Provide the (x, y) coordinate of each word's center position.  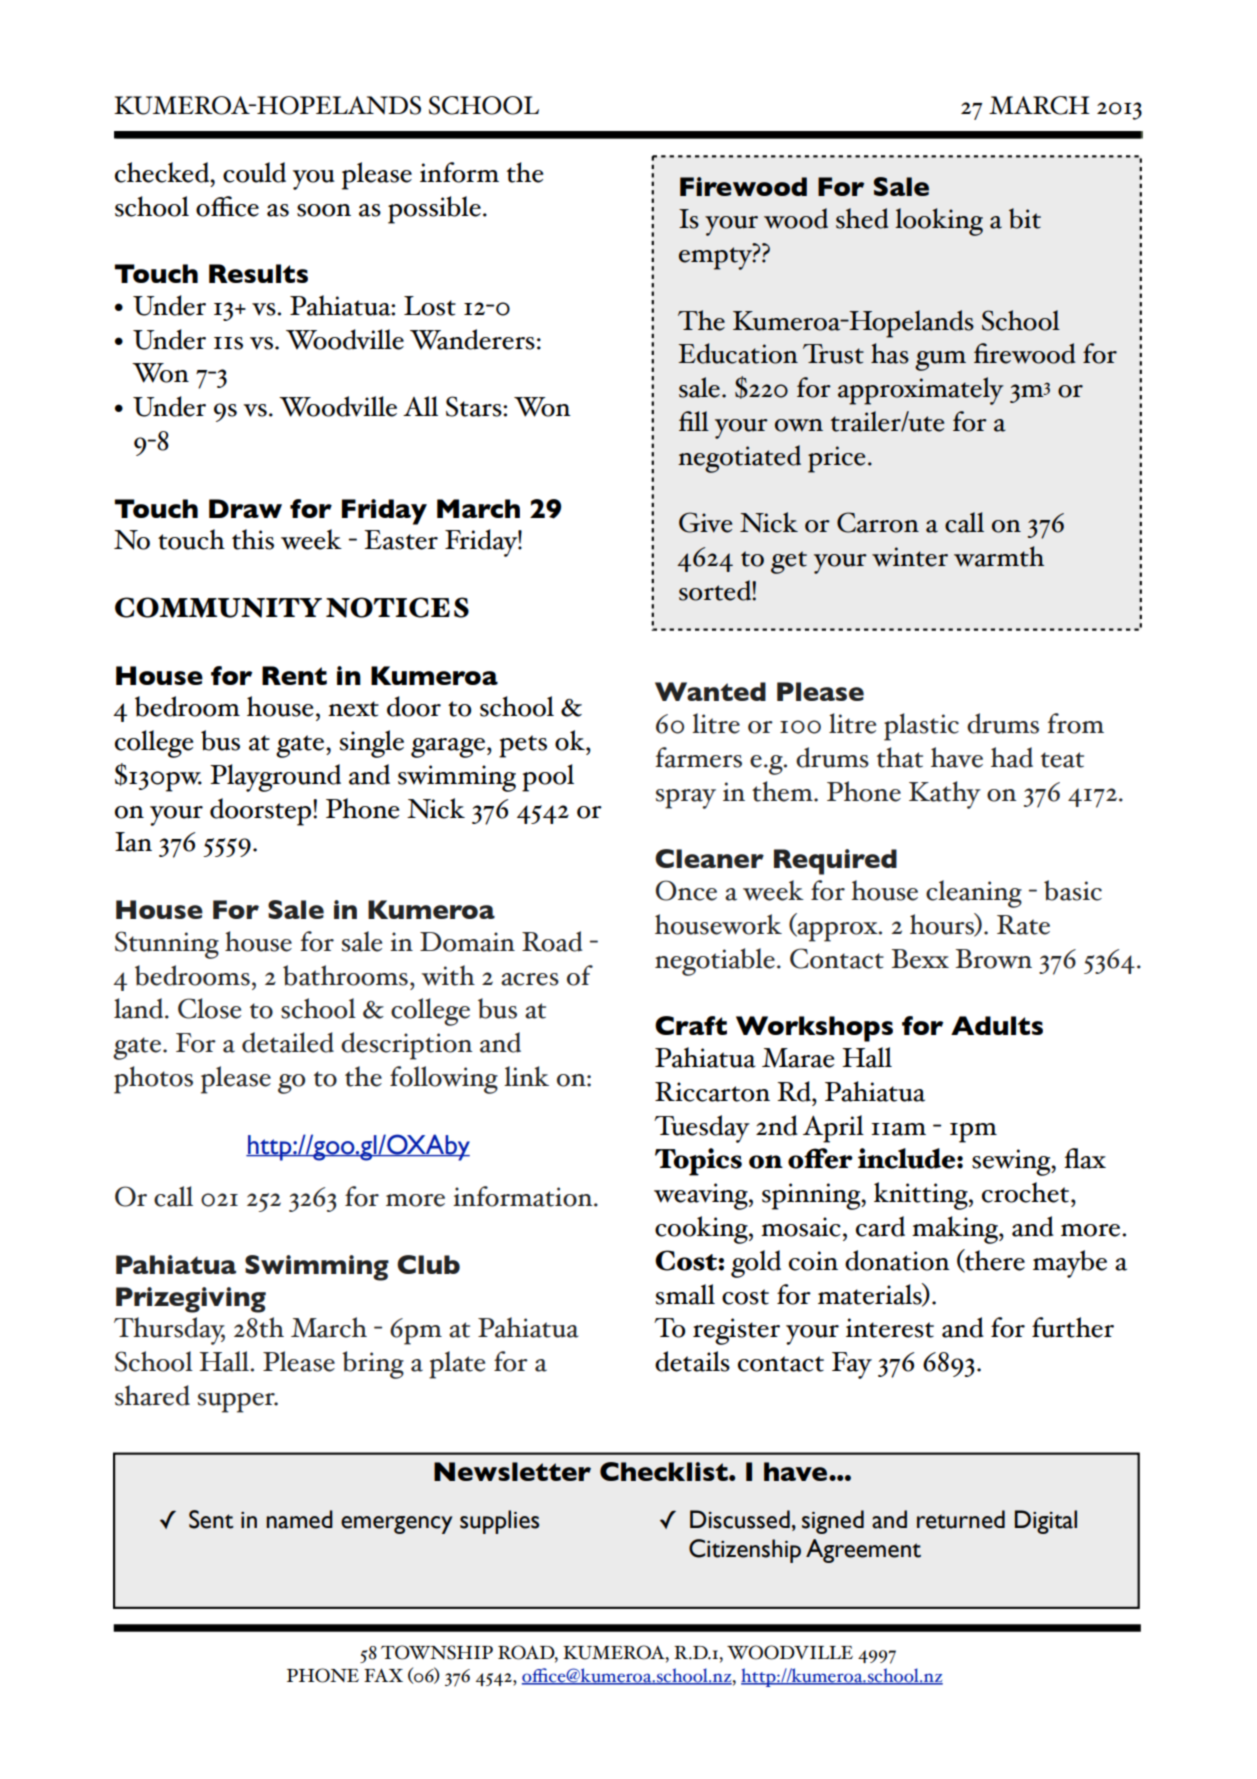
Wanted (710, 691)
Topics (698, 1162)
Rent (294, 675)
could (254, 172)
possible (434, 210)
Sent (211, 1519)
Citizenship (745, 1551)
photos (153, 1080)
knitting (922, 1196)
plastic (921, 727)
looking (939, 222)
